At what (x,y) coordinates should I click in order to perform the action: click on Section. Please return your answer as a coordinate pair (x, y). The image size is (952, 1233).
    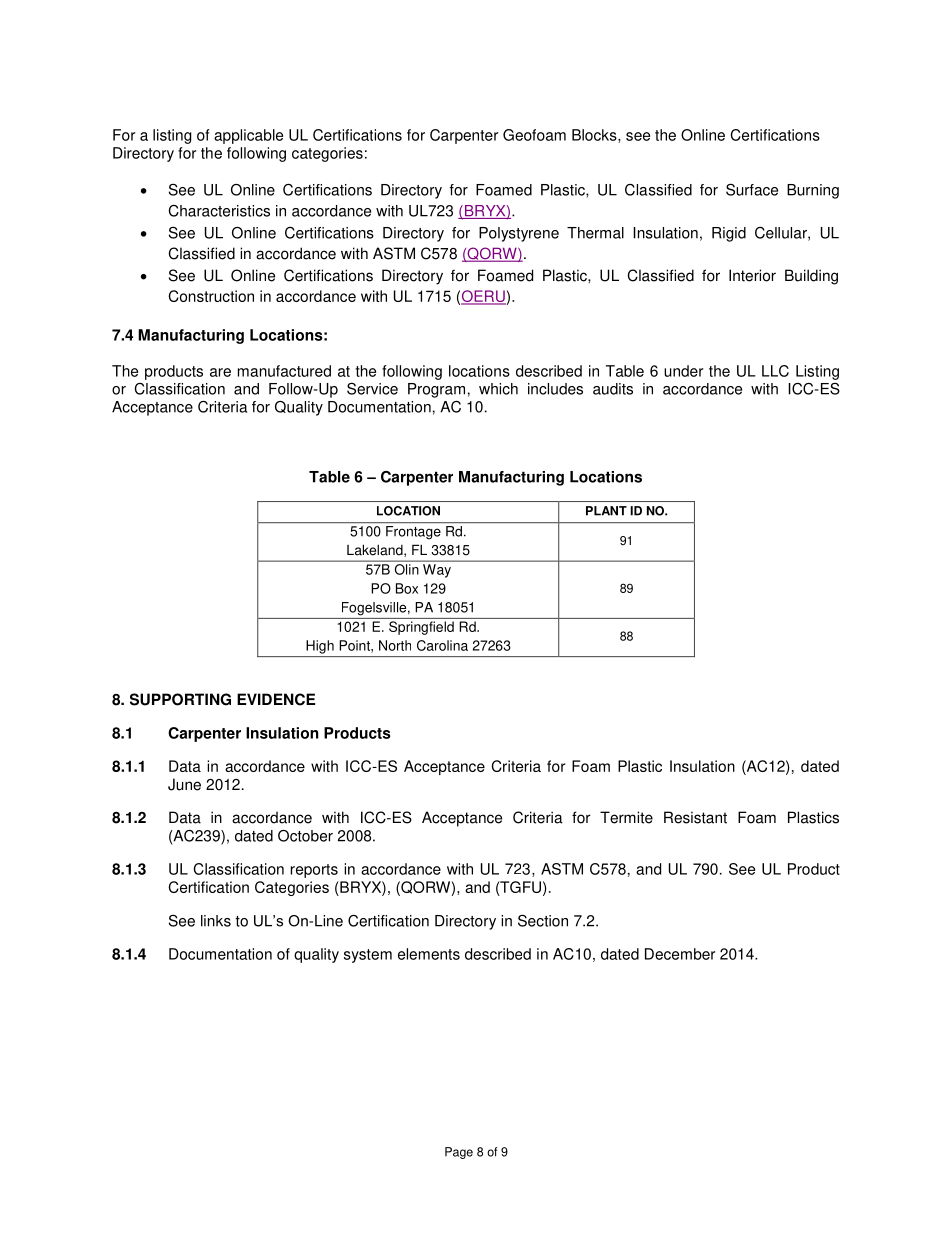
    Looking at the image, I should click on (543, 920).
